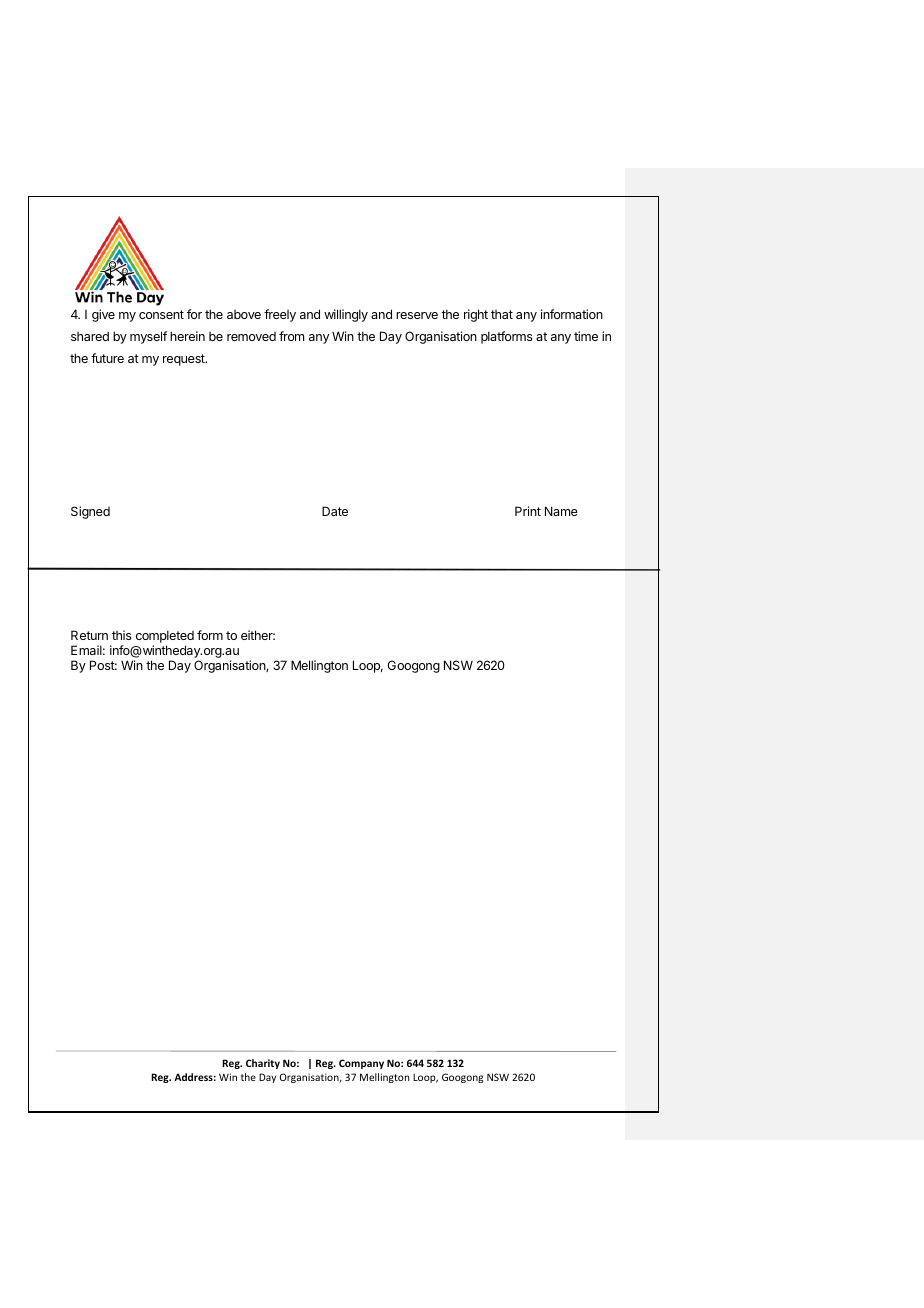  I want to click on completed, so click(165, 638).
